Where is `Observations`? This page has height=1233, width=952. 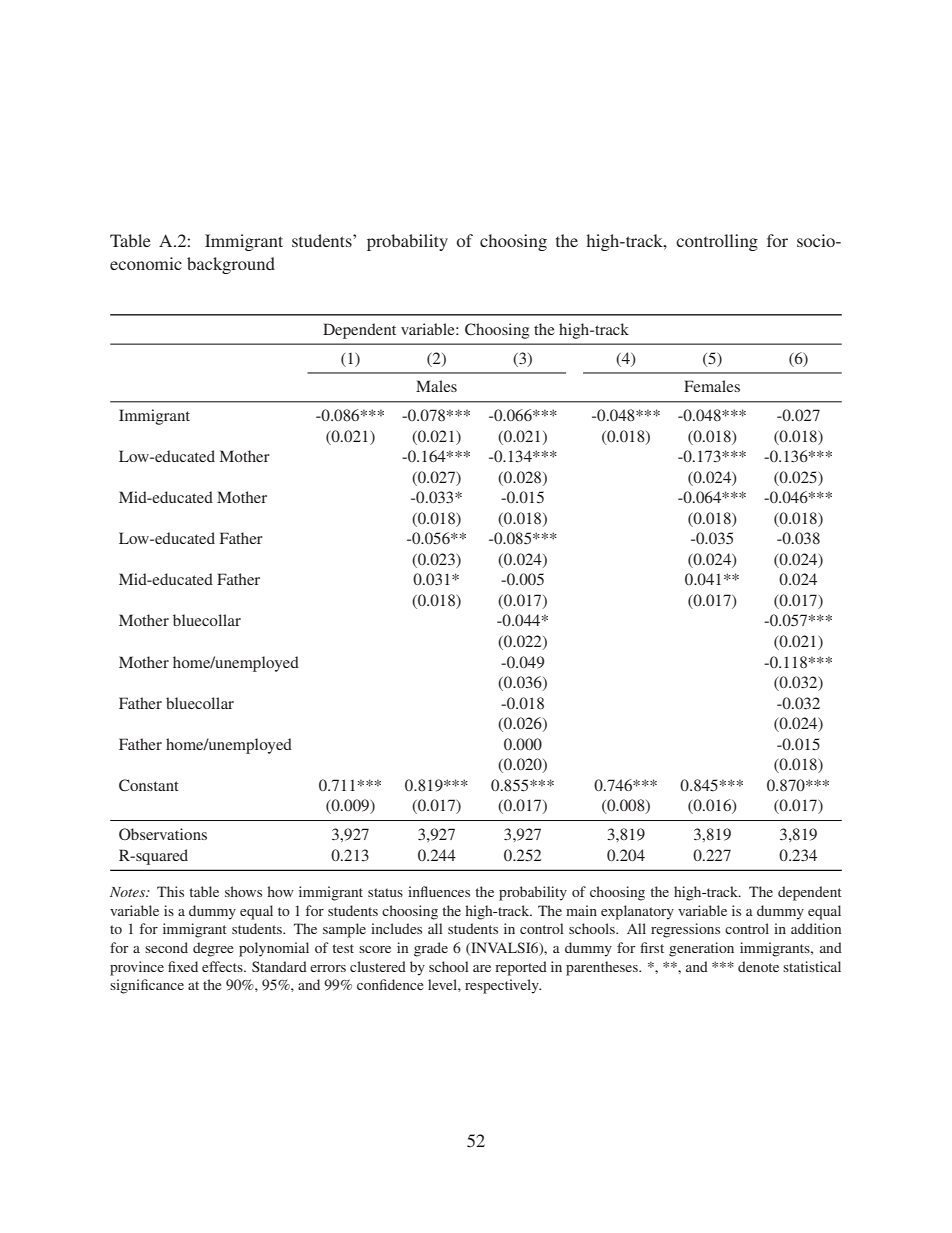 Observations is located at coordinates (163, 834).
